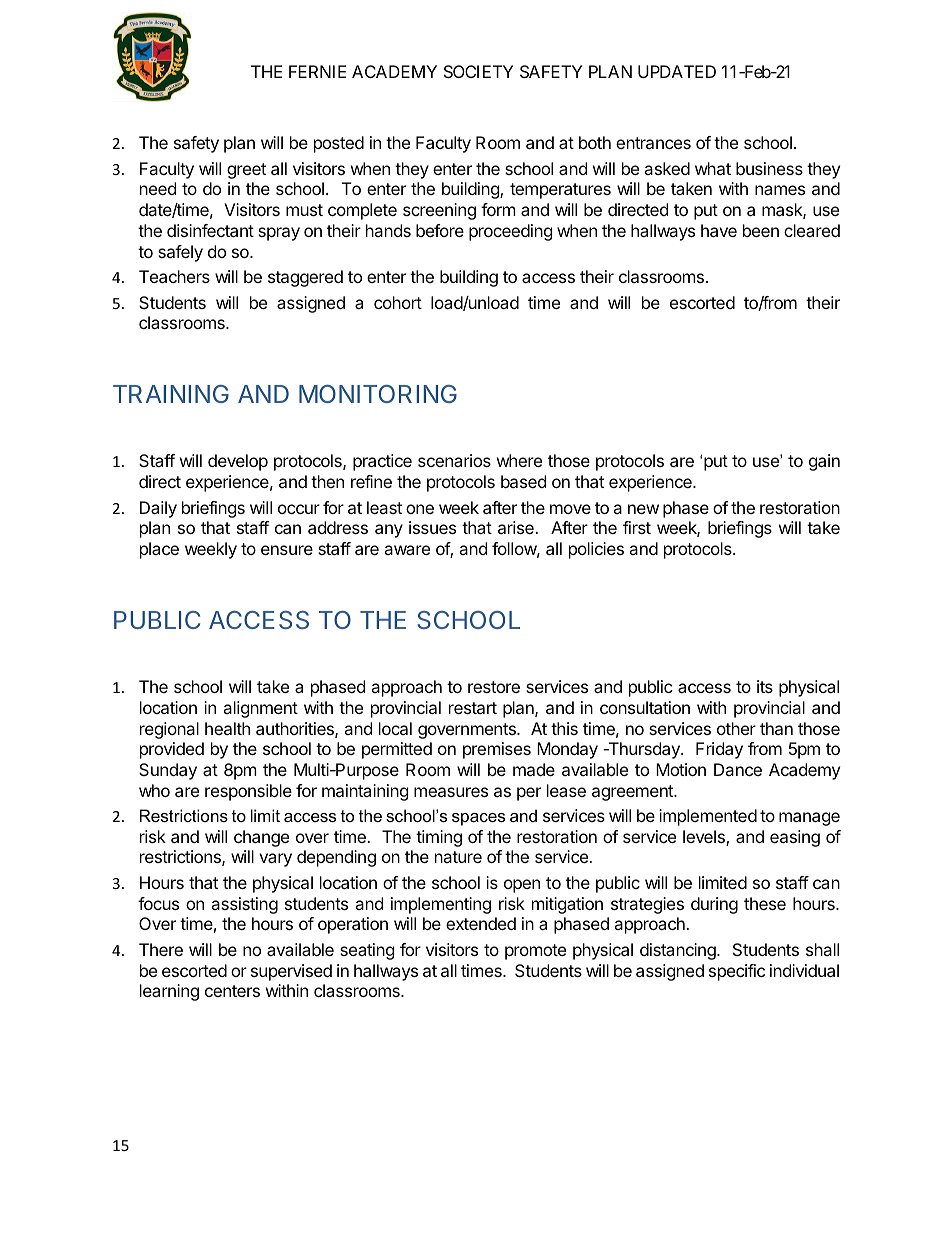  What do you see at coordinates (517, 527) in the document?
I see `arise` at bounding box center [517, 527].
